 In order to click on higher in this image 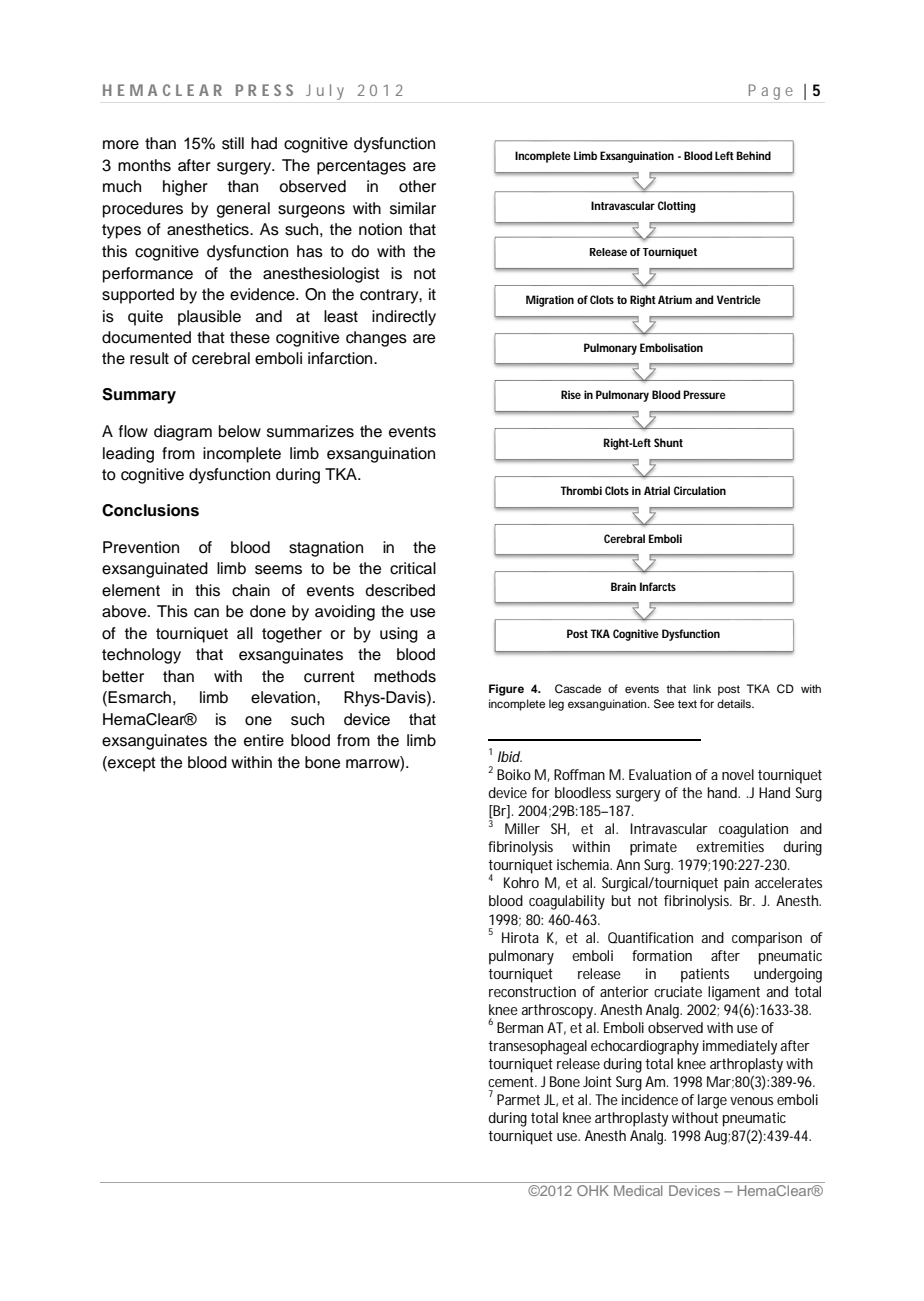, I will do `click(185, 188)`.
